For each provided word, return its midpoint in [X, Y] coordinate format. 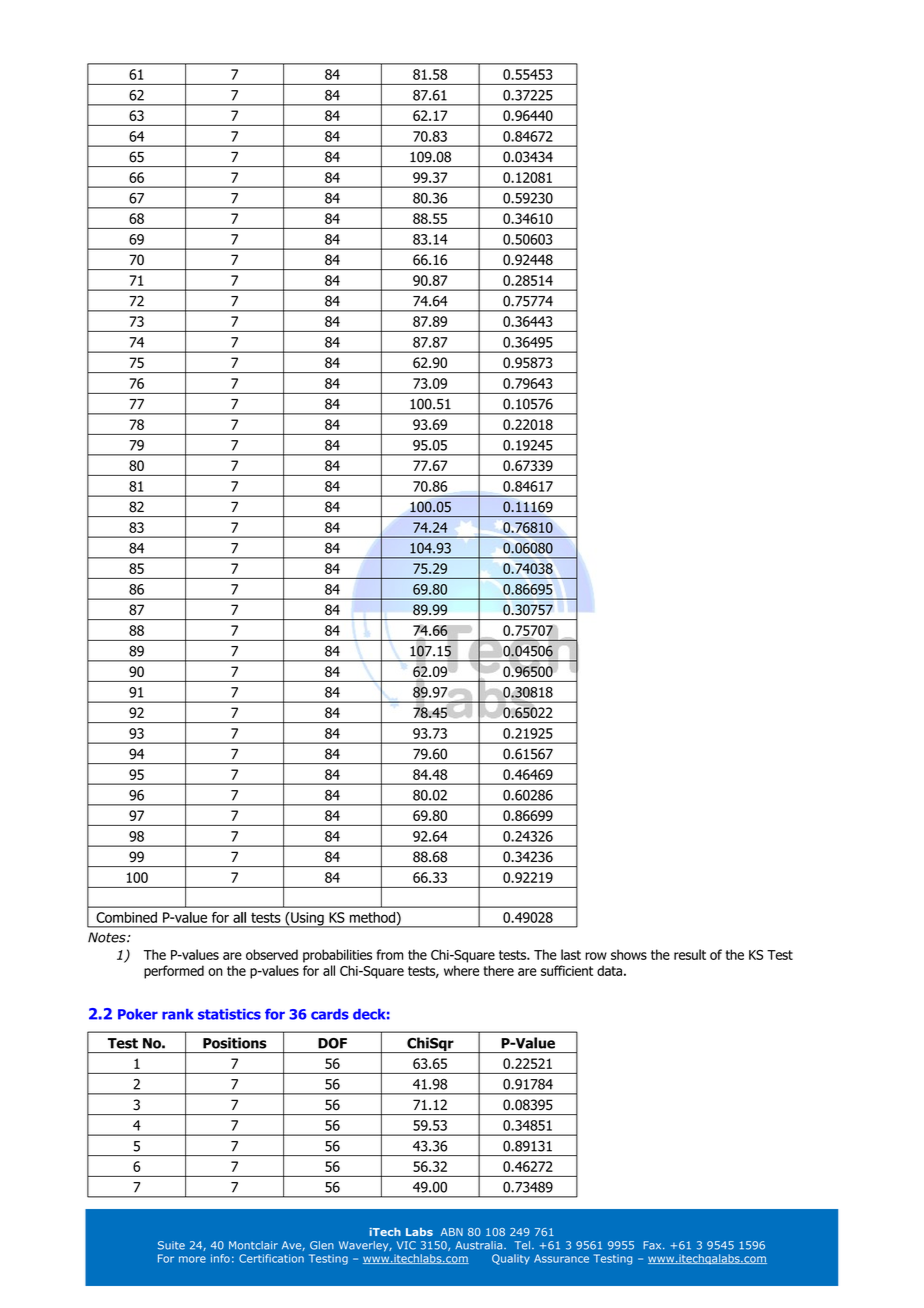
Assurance [561, 1258]
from [390, 954]
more [192, 1259]
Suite [171, 1245]
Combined [126, 917]
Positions [235, 1043]
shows [629, 954]
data [609, 970]
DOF [332, 1043]
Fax [653, 1245]
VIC [406, 1245]
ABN [452, 1232]
